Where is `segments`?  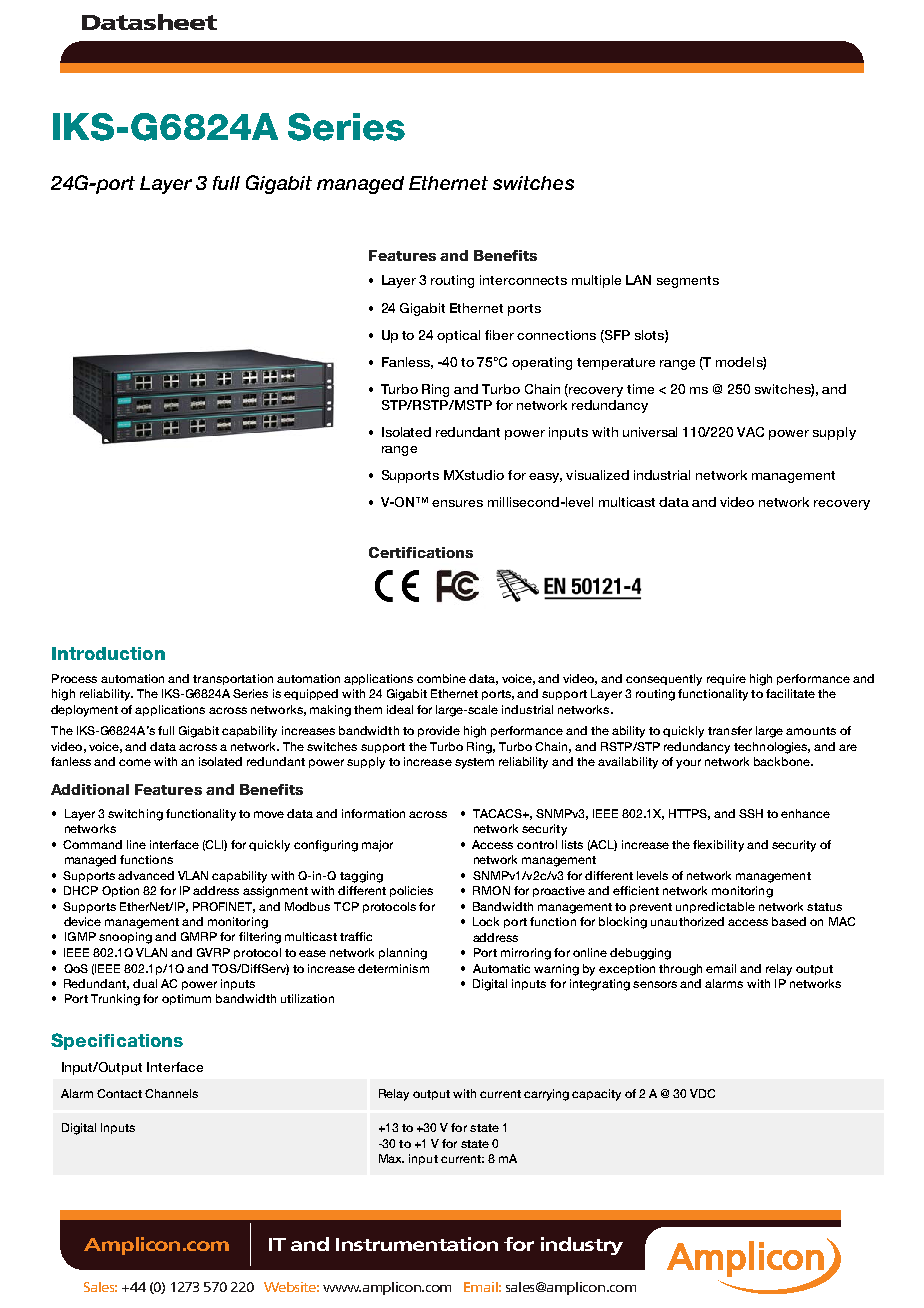 segments is located at coordinates (688, 282).
